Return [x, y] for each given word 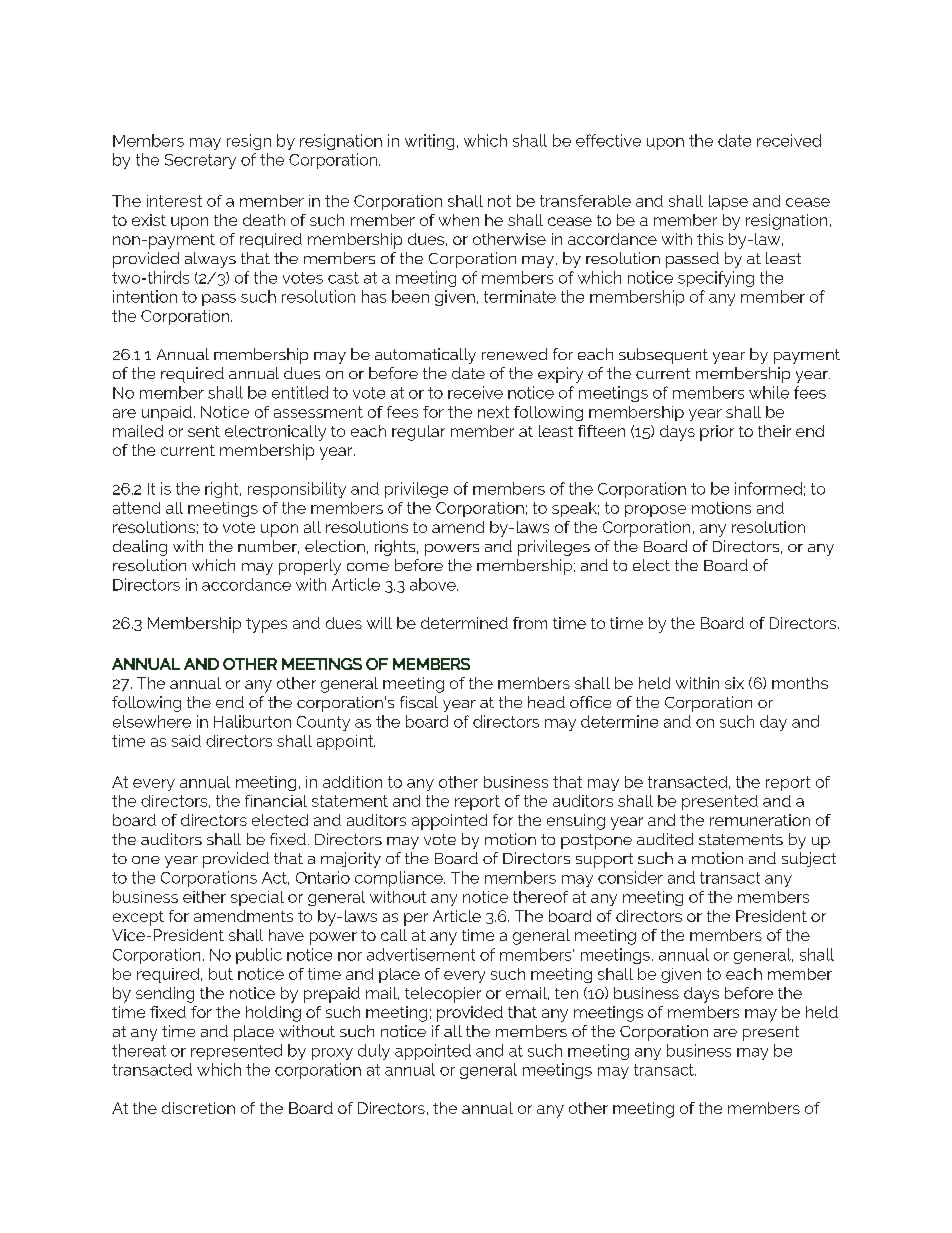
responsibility [297, 490]
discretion [198, 1108]
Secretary [200, 161]
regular [418, 433]
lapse [728, 202]
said [186, 741]
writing [429, 142]
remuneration [760, 820]
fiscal [419, 702]
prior [717, 433]
